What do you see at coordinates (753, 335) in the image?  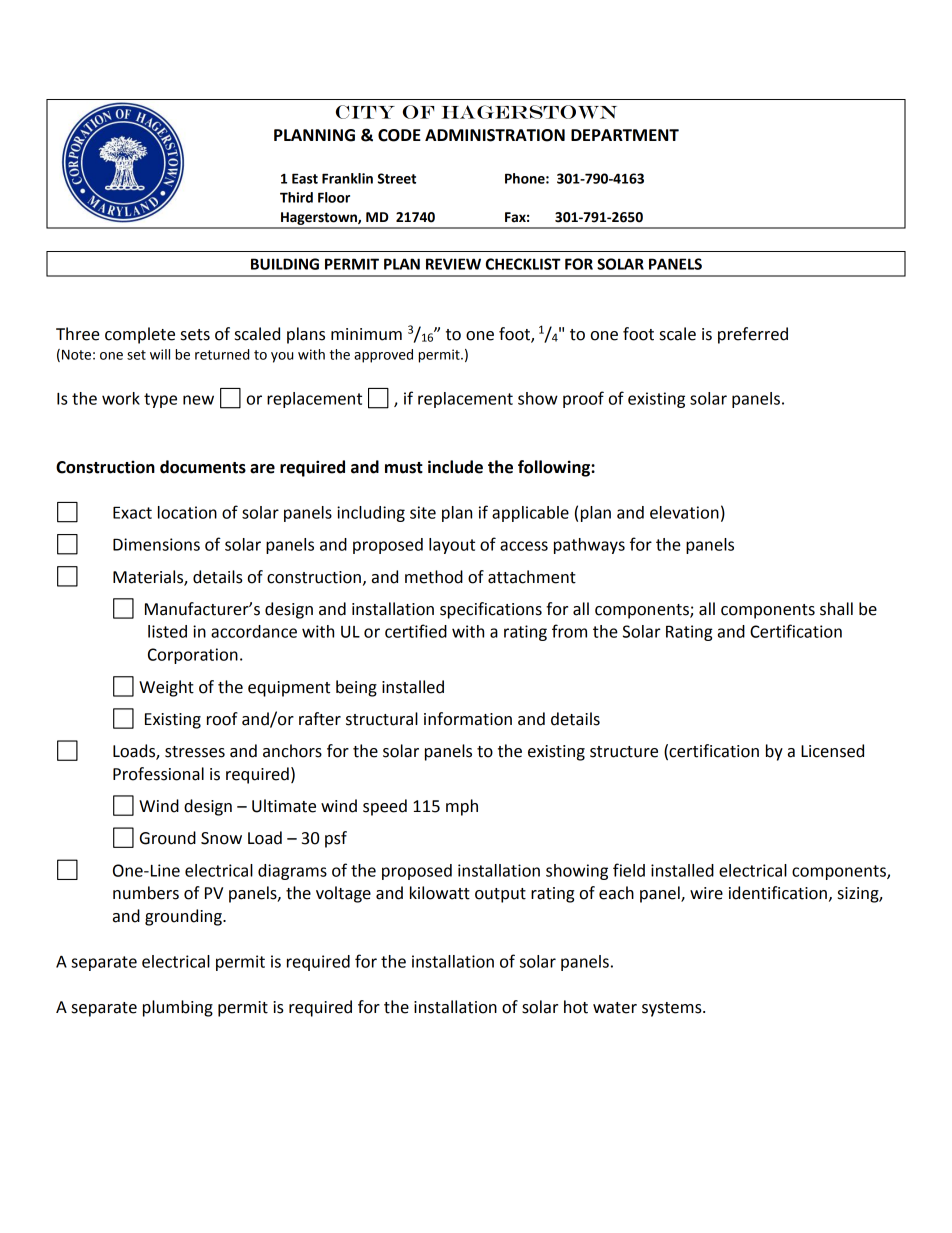 I see `preferred` at bounding box center [753, 335].
